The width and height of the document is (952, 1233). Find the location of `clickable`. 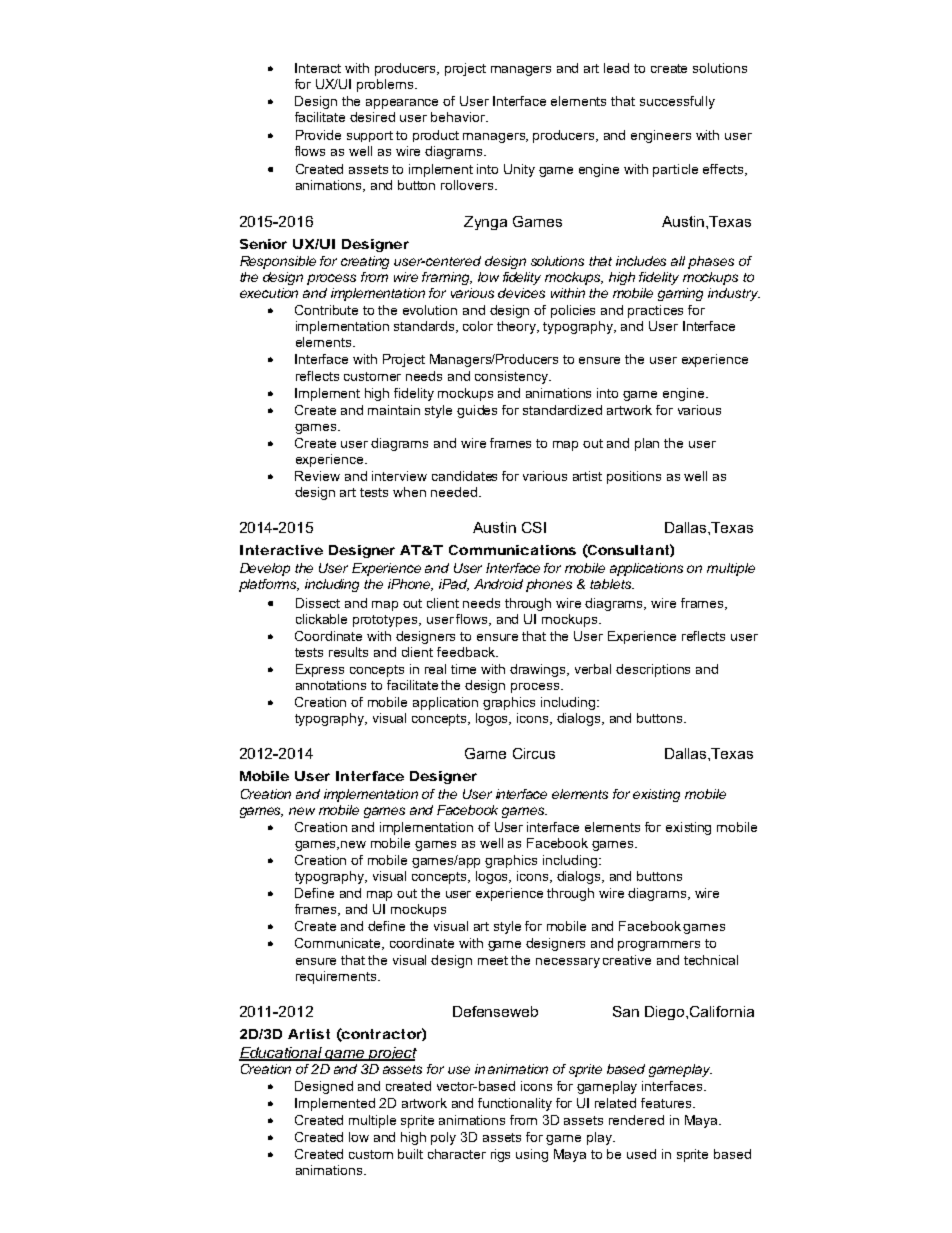

clickable is located at coordinates (321, 619).
